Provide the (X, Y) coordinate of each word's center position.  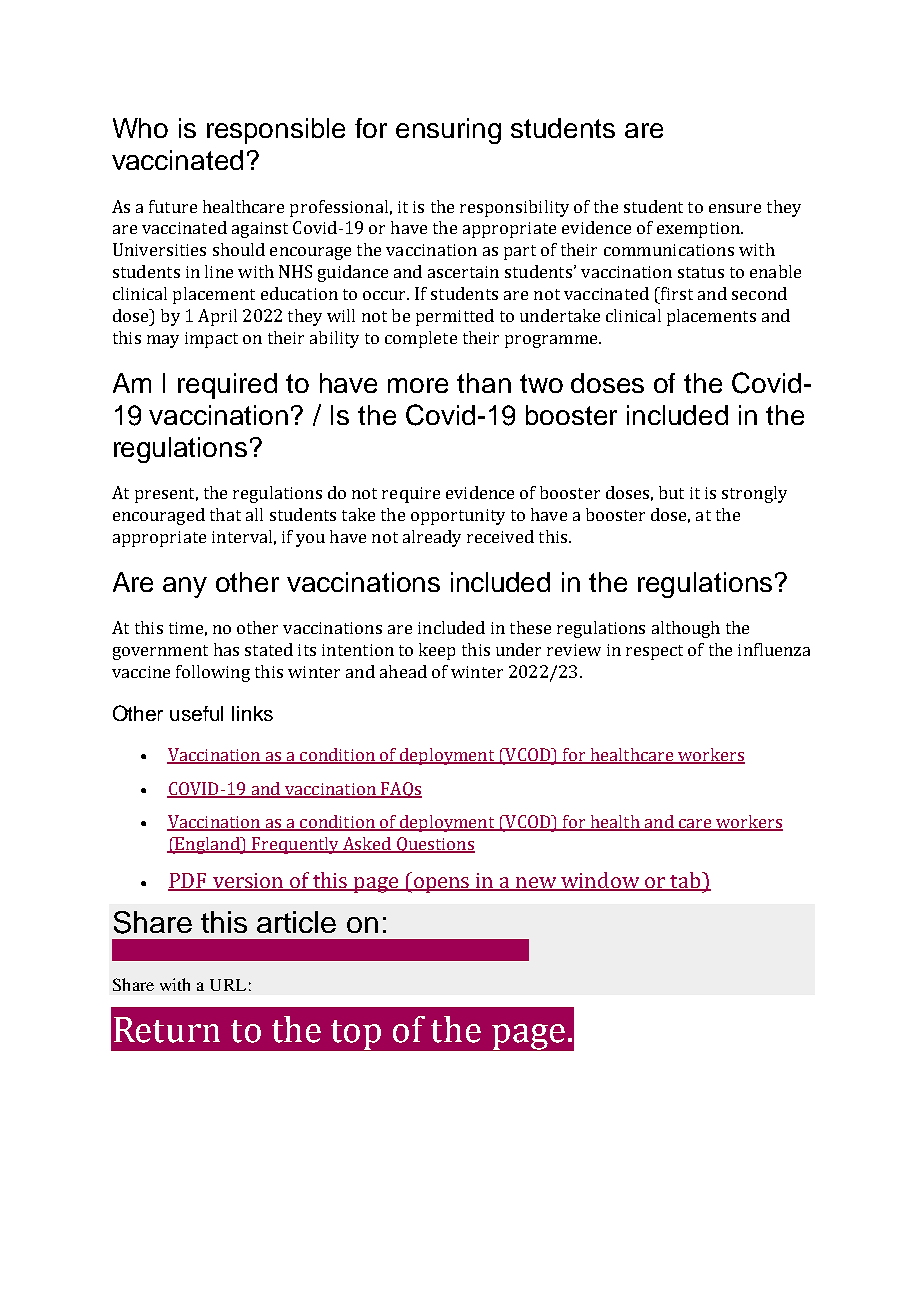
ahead (403, 671)
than (484, 383)
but (671, 492)
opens (442, 885)
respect (654, 652)
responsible (276, 131)
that (225, 514)
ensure (735, 208)
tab (686, 881)
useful (196, 713)
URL (228, 985)
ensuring (448, 131)
